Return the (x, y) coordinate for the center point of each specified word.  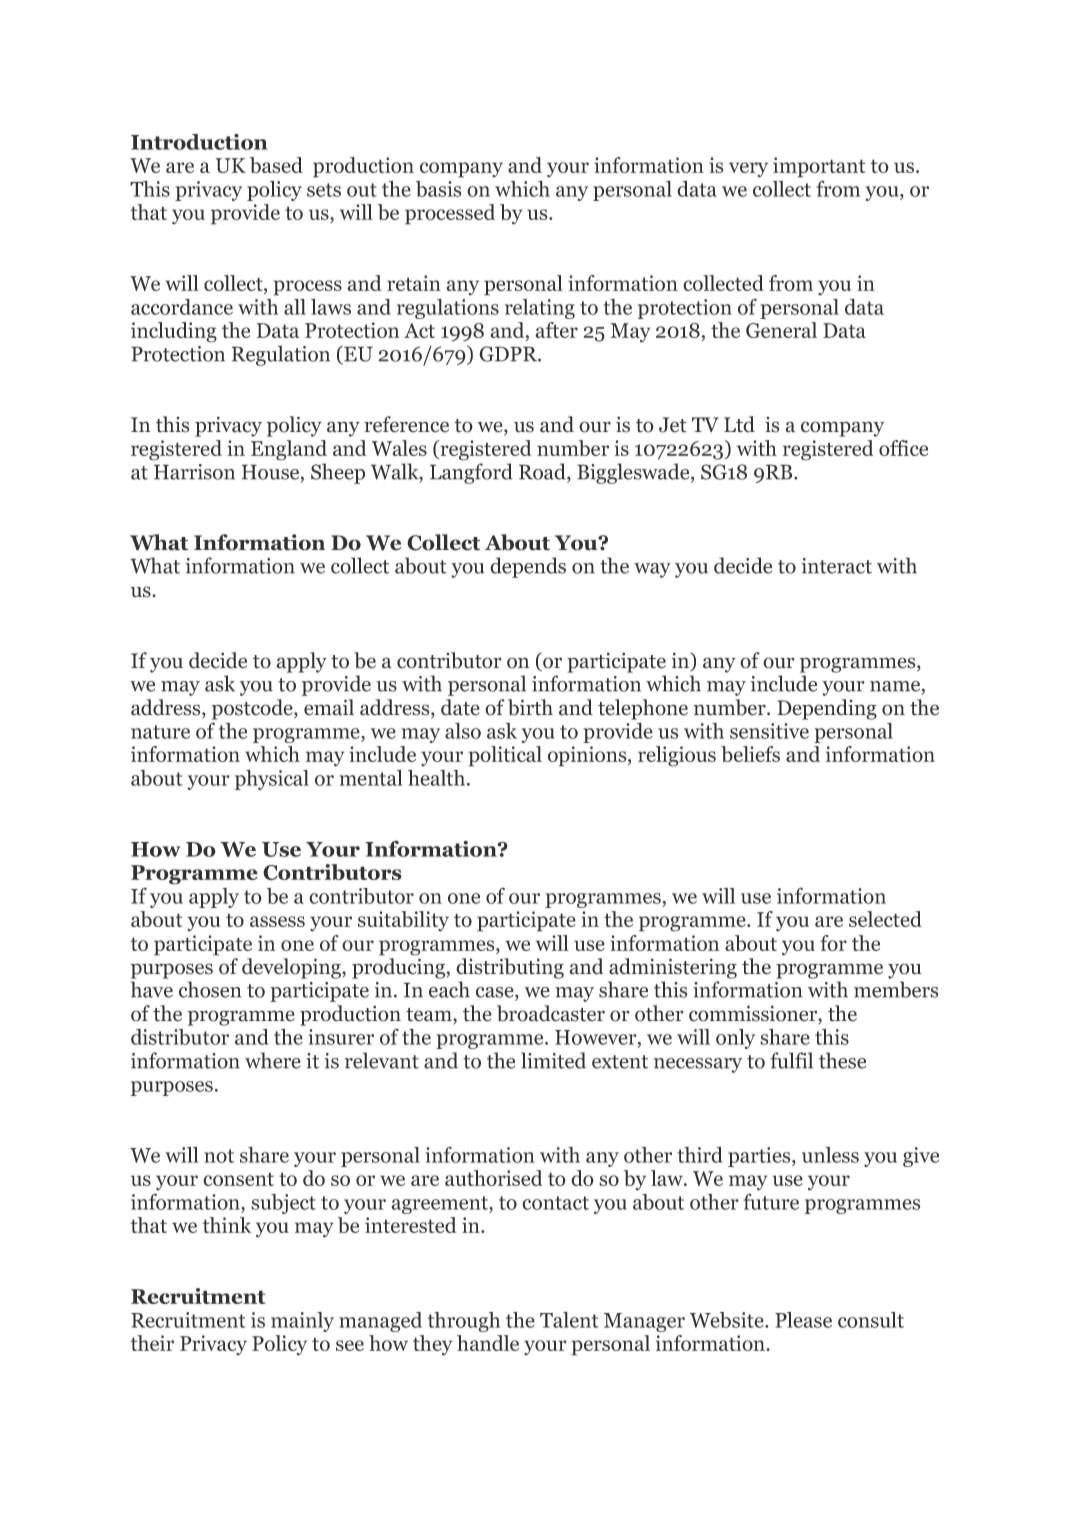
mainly (302, 1322)
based (276, 165)
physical (272, 780)
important (819, 167)
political (505, 756)
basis (439, 189)
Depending (827, 709)
